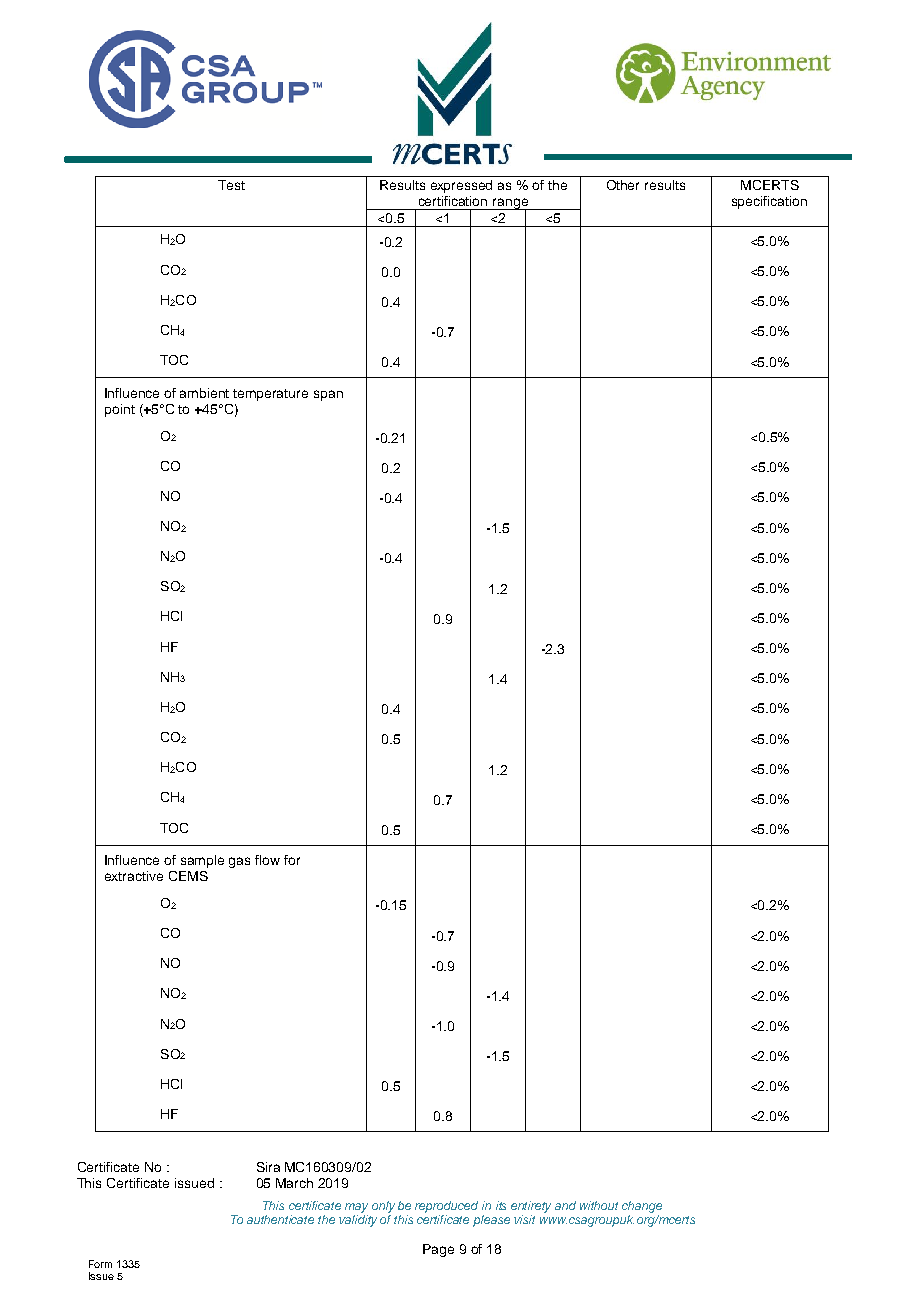  I want to click on range, so click(510, 205).
